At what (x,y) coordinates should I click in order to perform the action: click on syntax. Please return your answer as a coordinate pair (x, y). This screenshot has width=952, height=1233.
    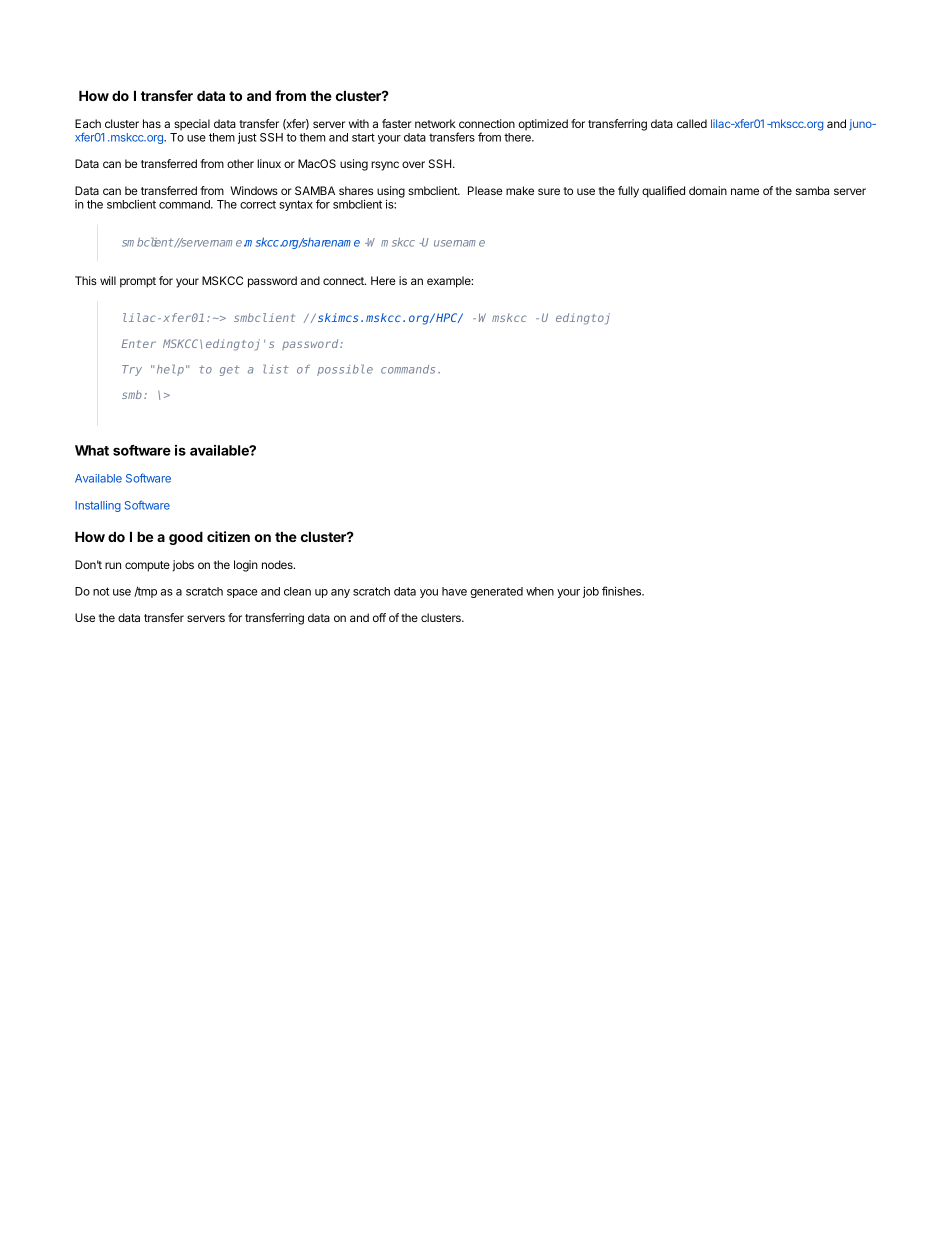
    Looking at the image, I should click on (296, 205).
